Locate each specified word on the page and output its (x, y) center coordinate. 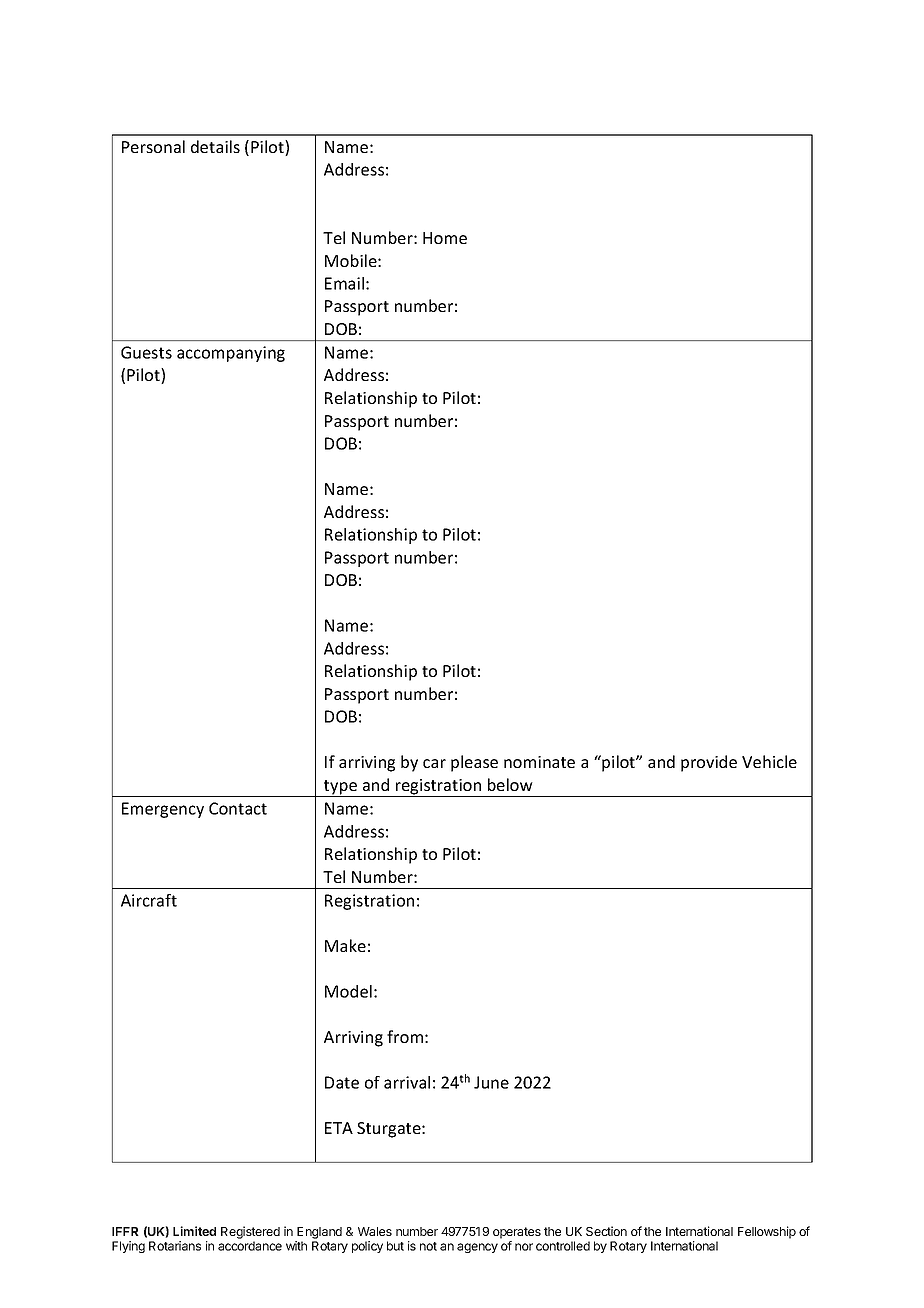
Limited (194, 1231)
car (434, 763)
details (215, 146)
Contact (238, 808)
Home (445, 238)
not (428, 1246)
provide (709, 763)
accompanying (231, 354)
